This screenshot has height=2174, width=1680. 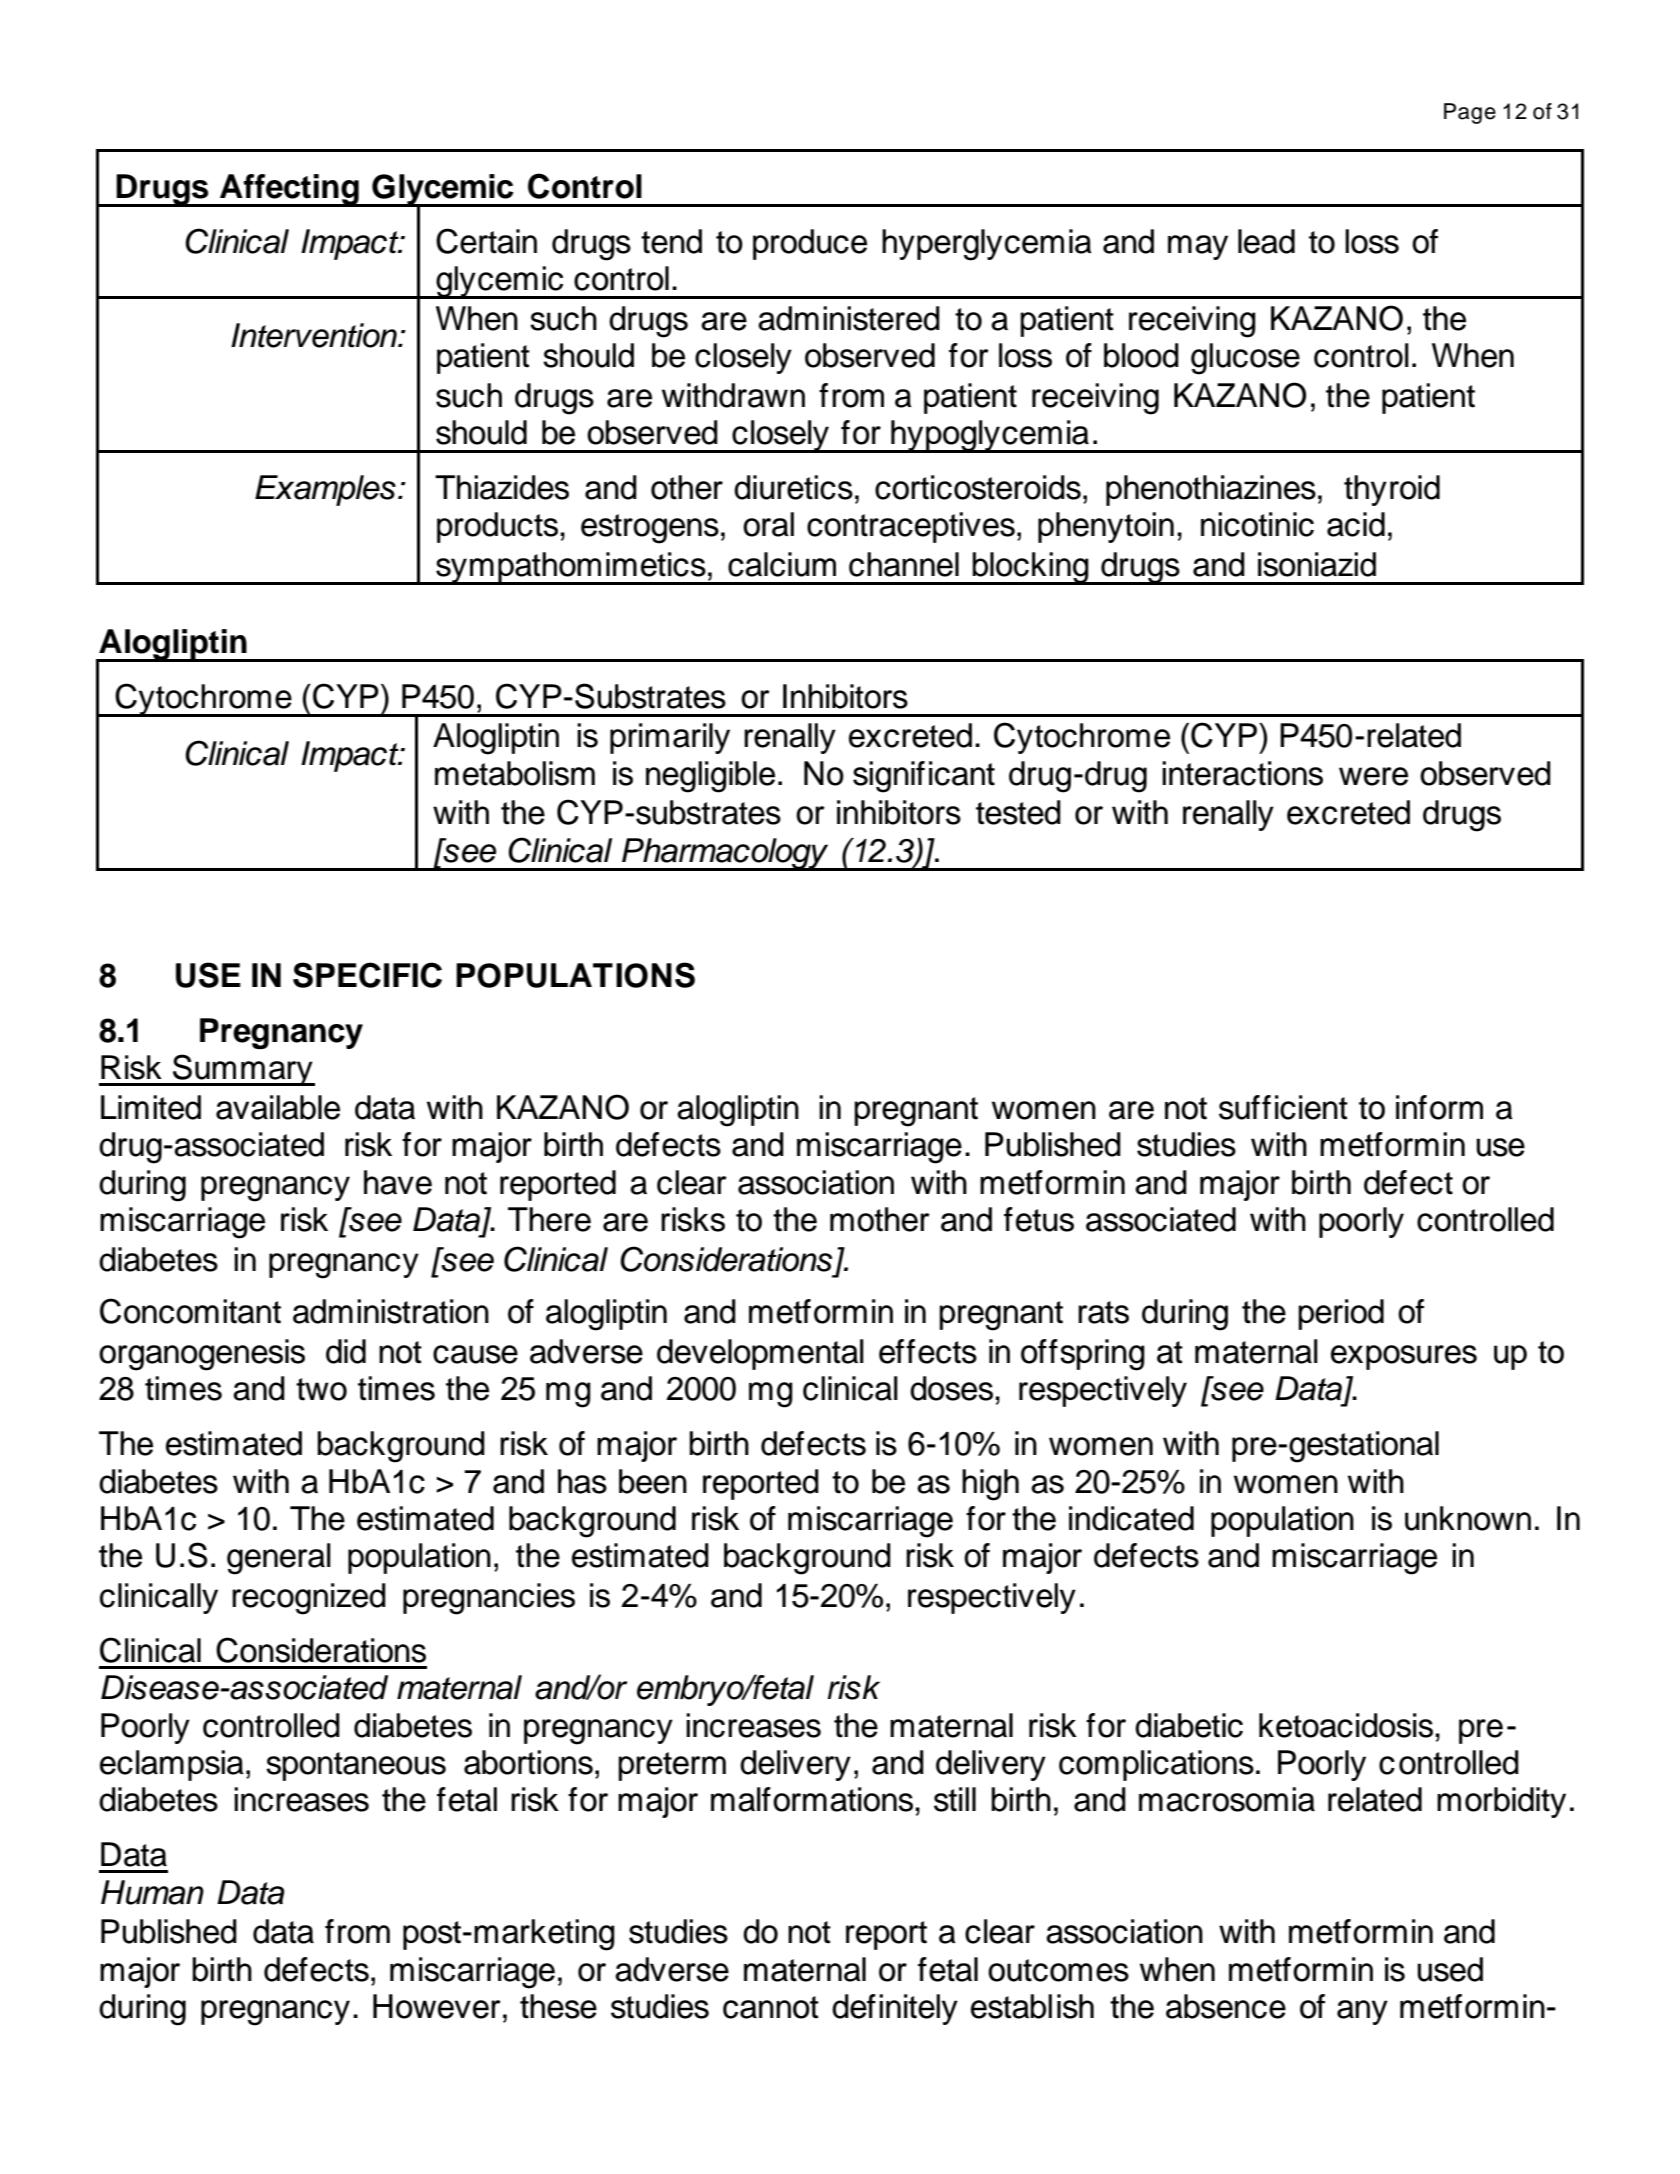 I want to click on lead, so click(x=1266, y=241).
